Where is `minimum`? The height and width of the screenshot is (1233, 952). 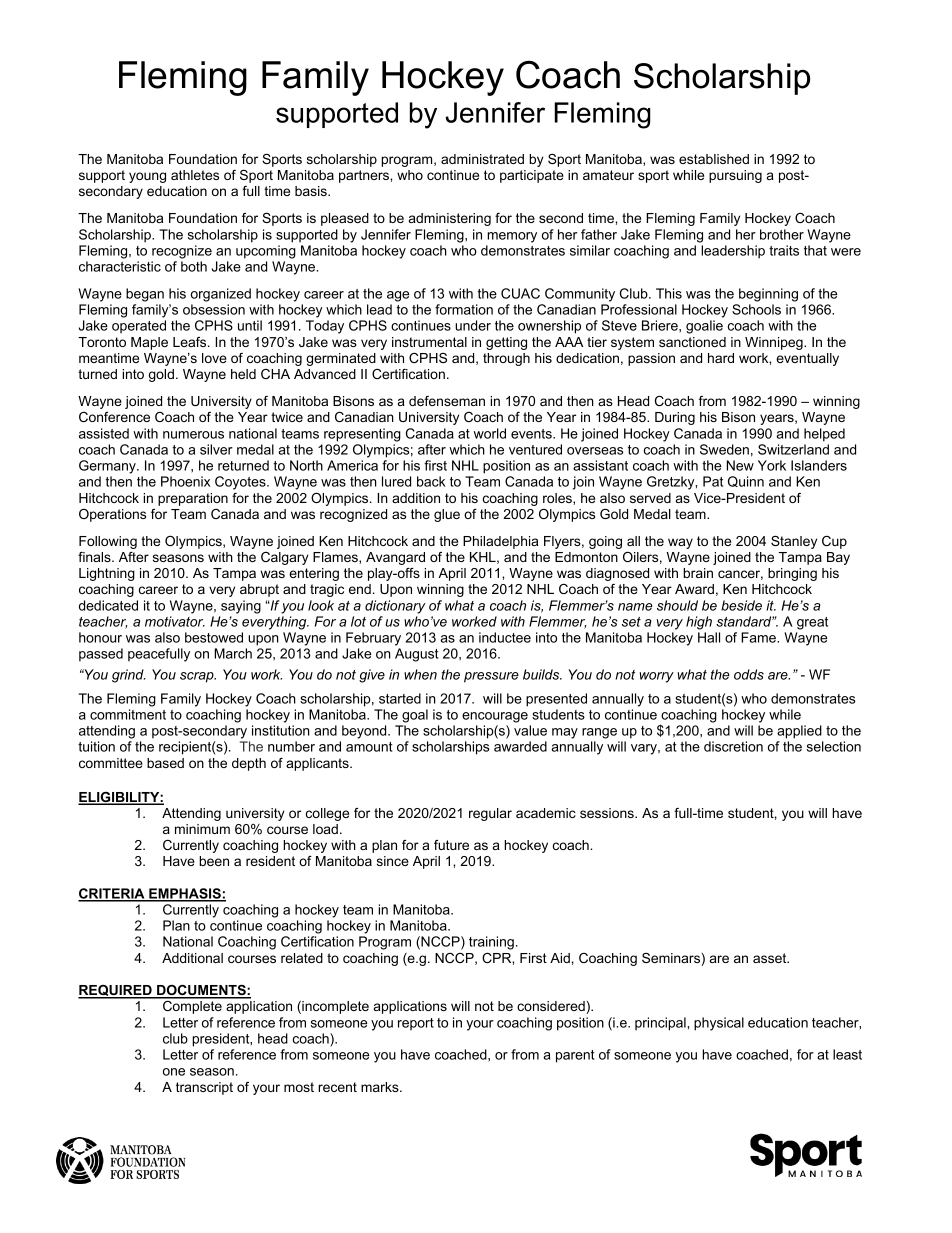 minimum is located at coordinates (202, 829).
